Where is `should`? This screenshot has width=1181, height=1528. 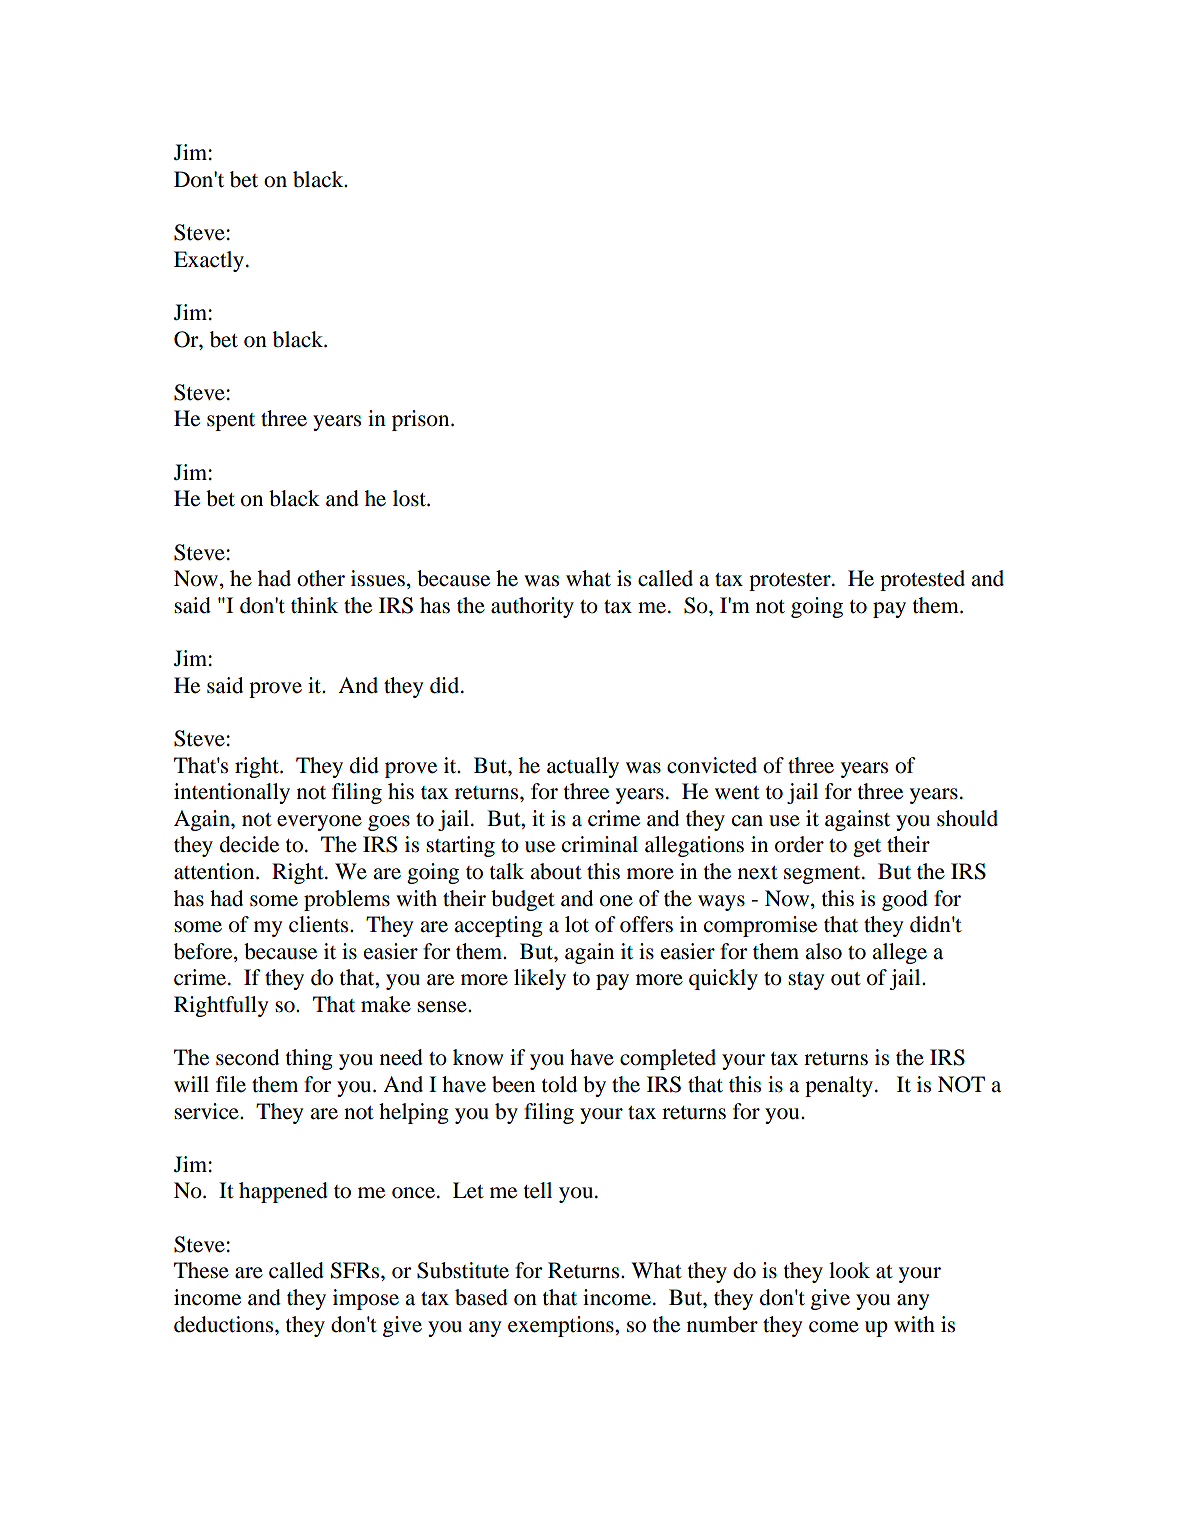 should is located at coordinates (967, 818).
